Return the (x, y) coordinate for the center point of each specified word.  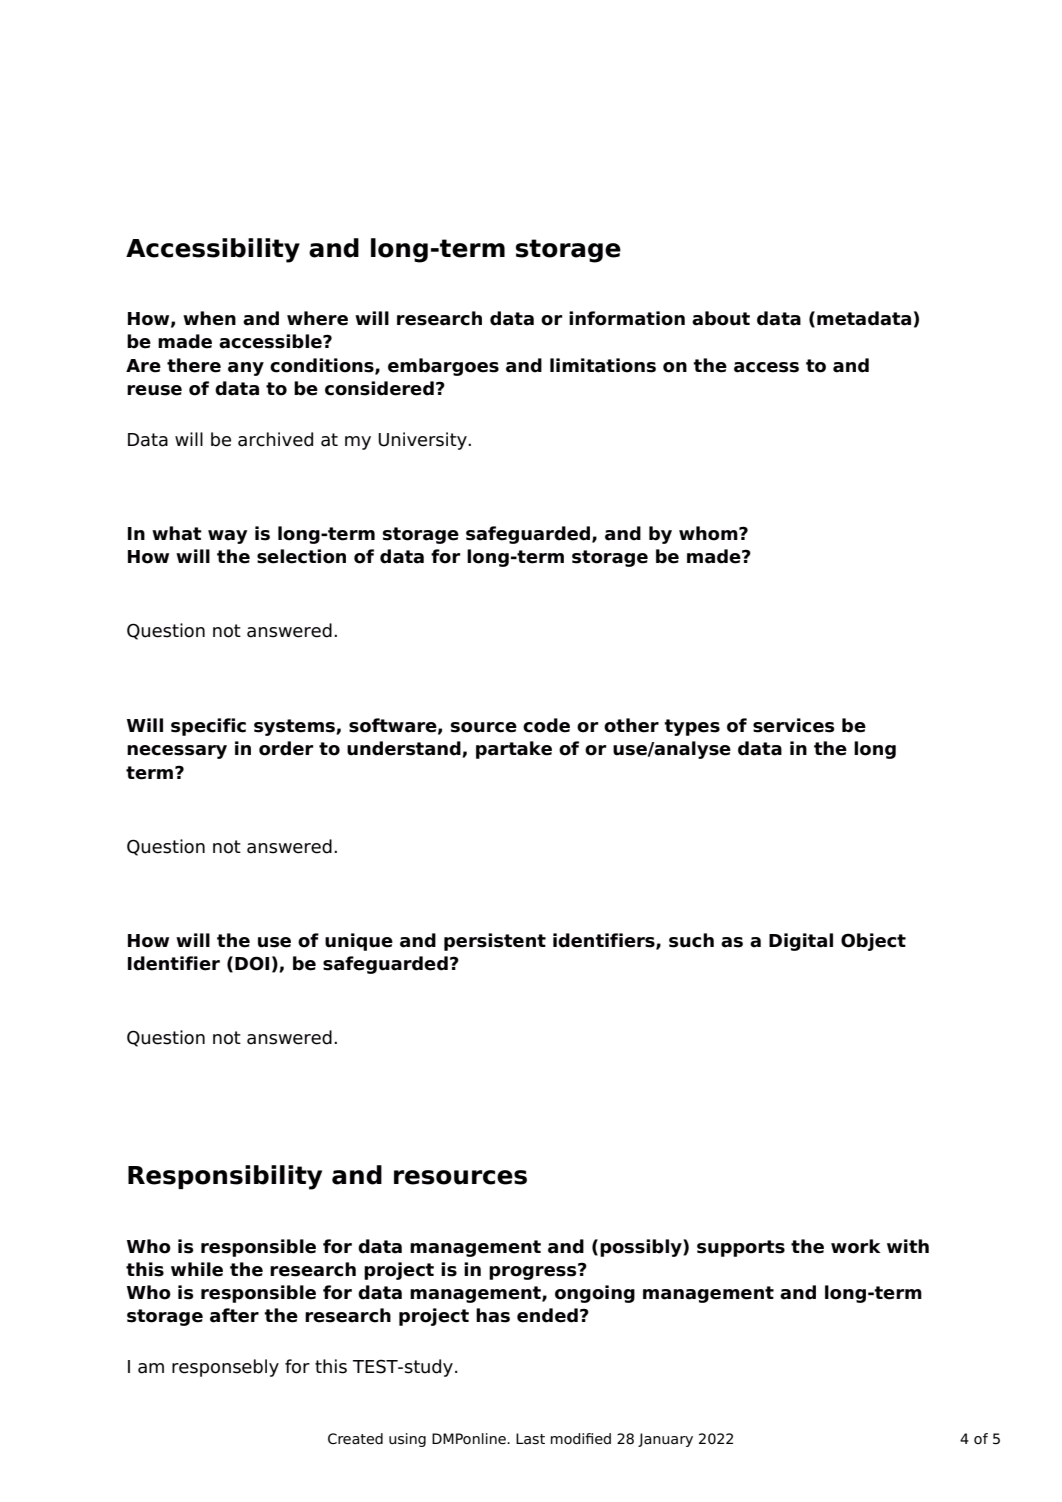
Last (530, 1439)
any (246, 369)
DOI (252, 963)
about (721, 318)
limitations (603, 365)
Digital (801, 942)
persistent (495, 942)
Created (355, 1439)
